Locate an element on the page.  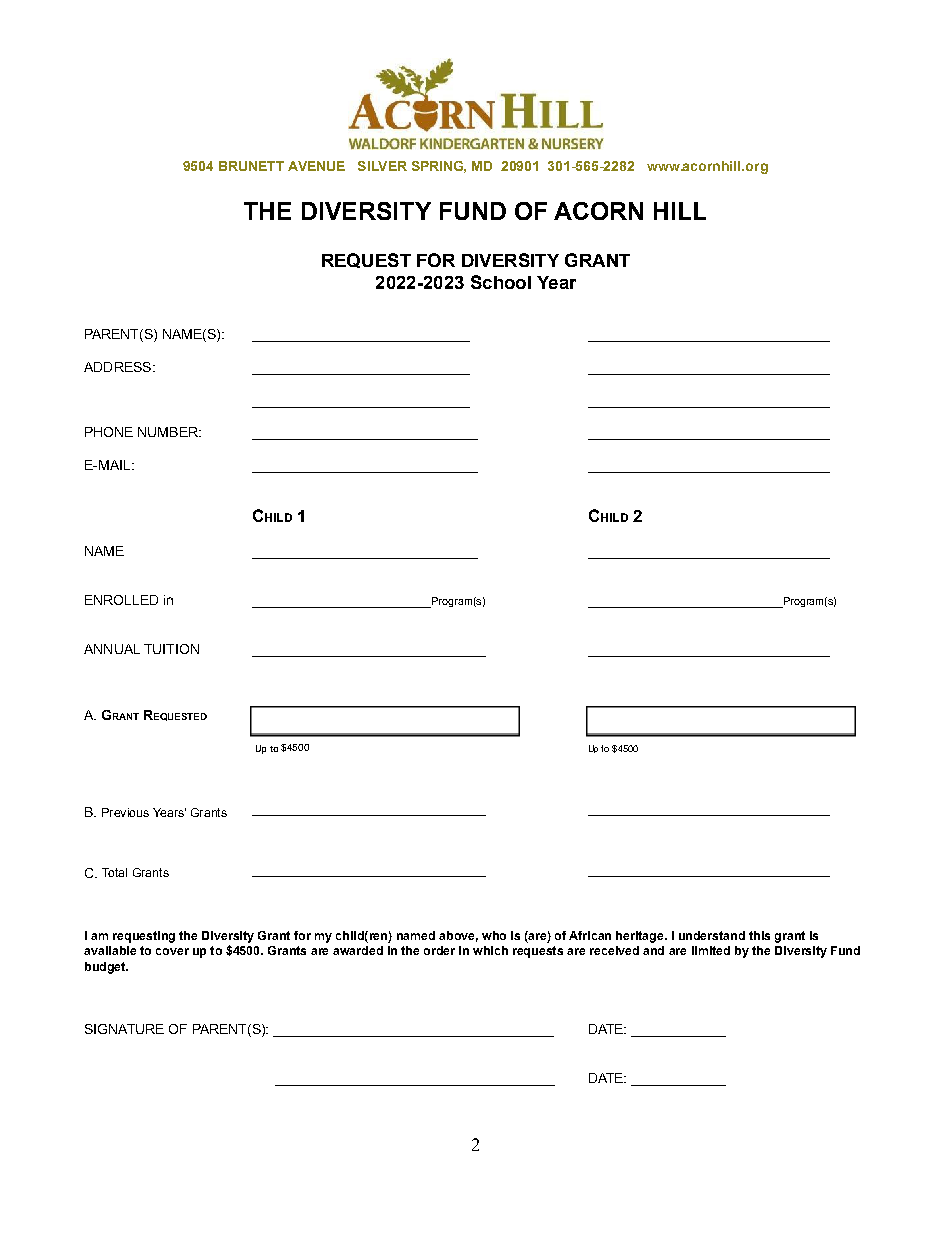
SILVER is located at coordinates (382, 166).
